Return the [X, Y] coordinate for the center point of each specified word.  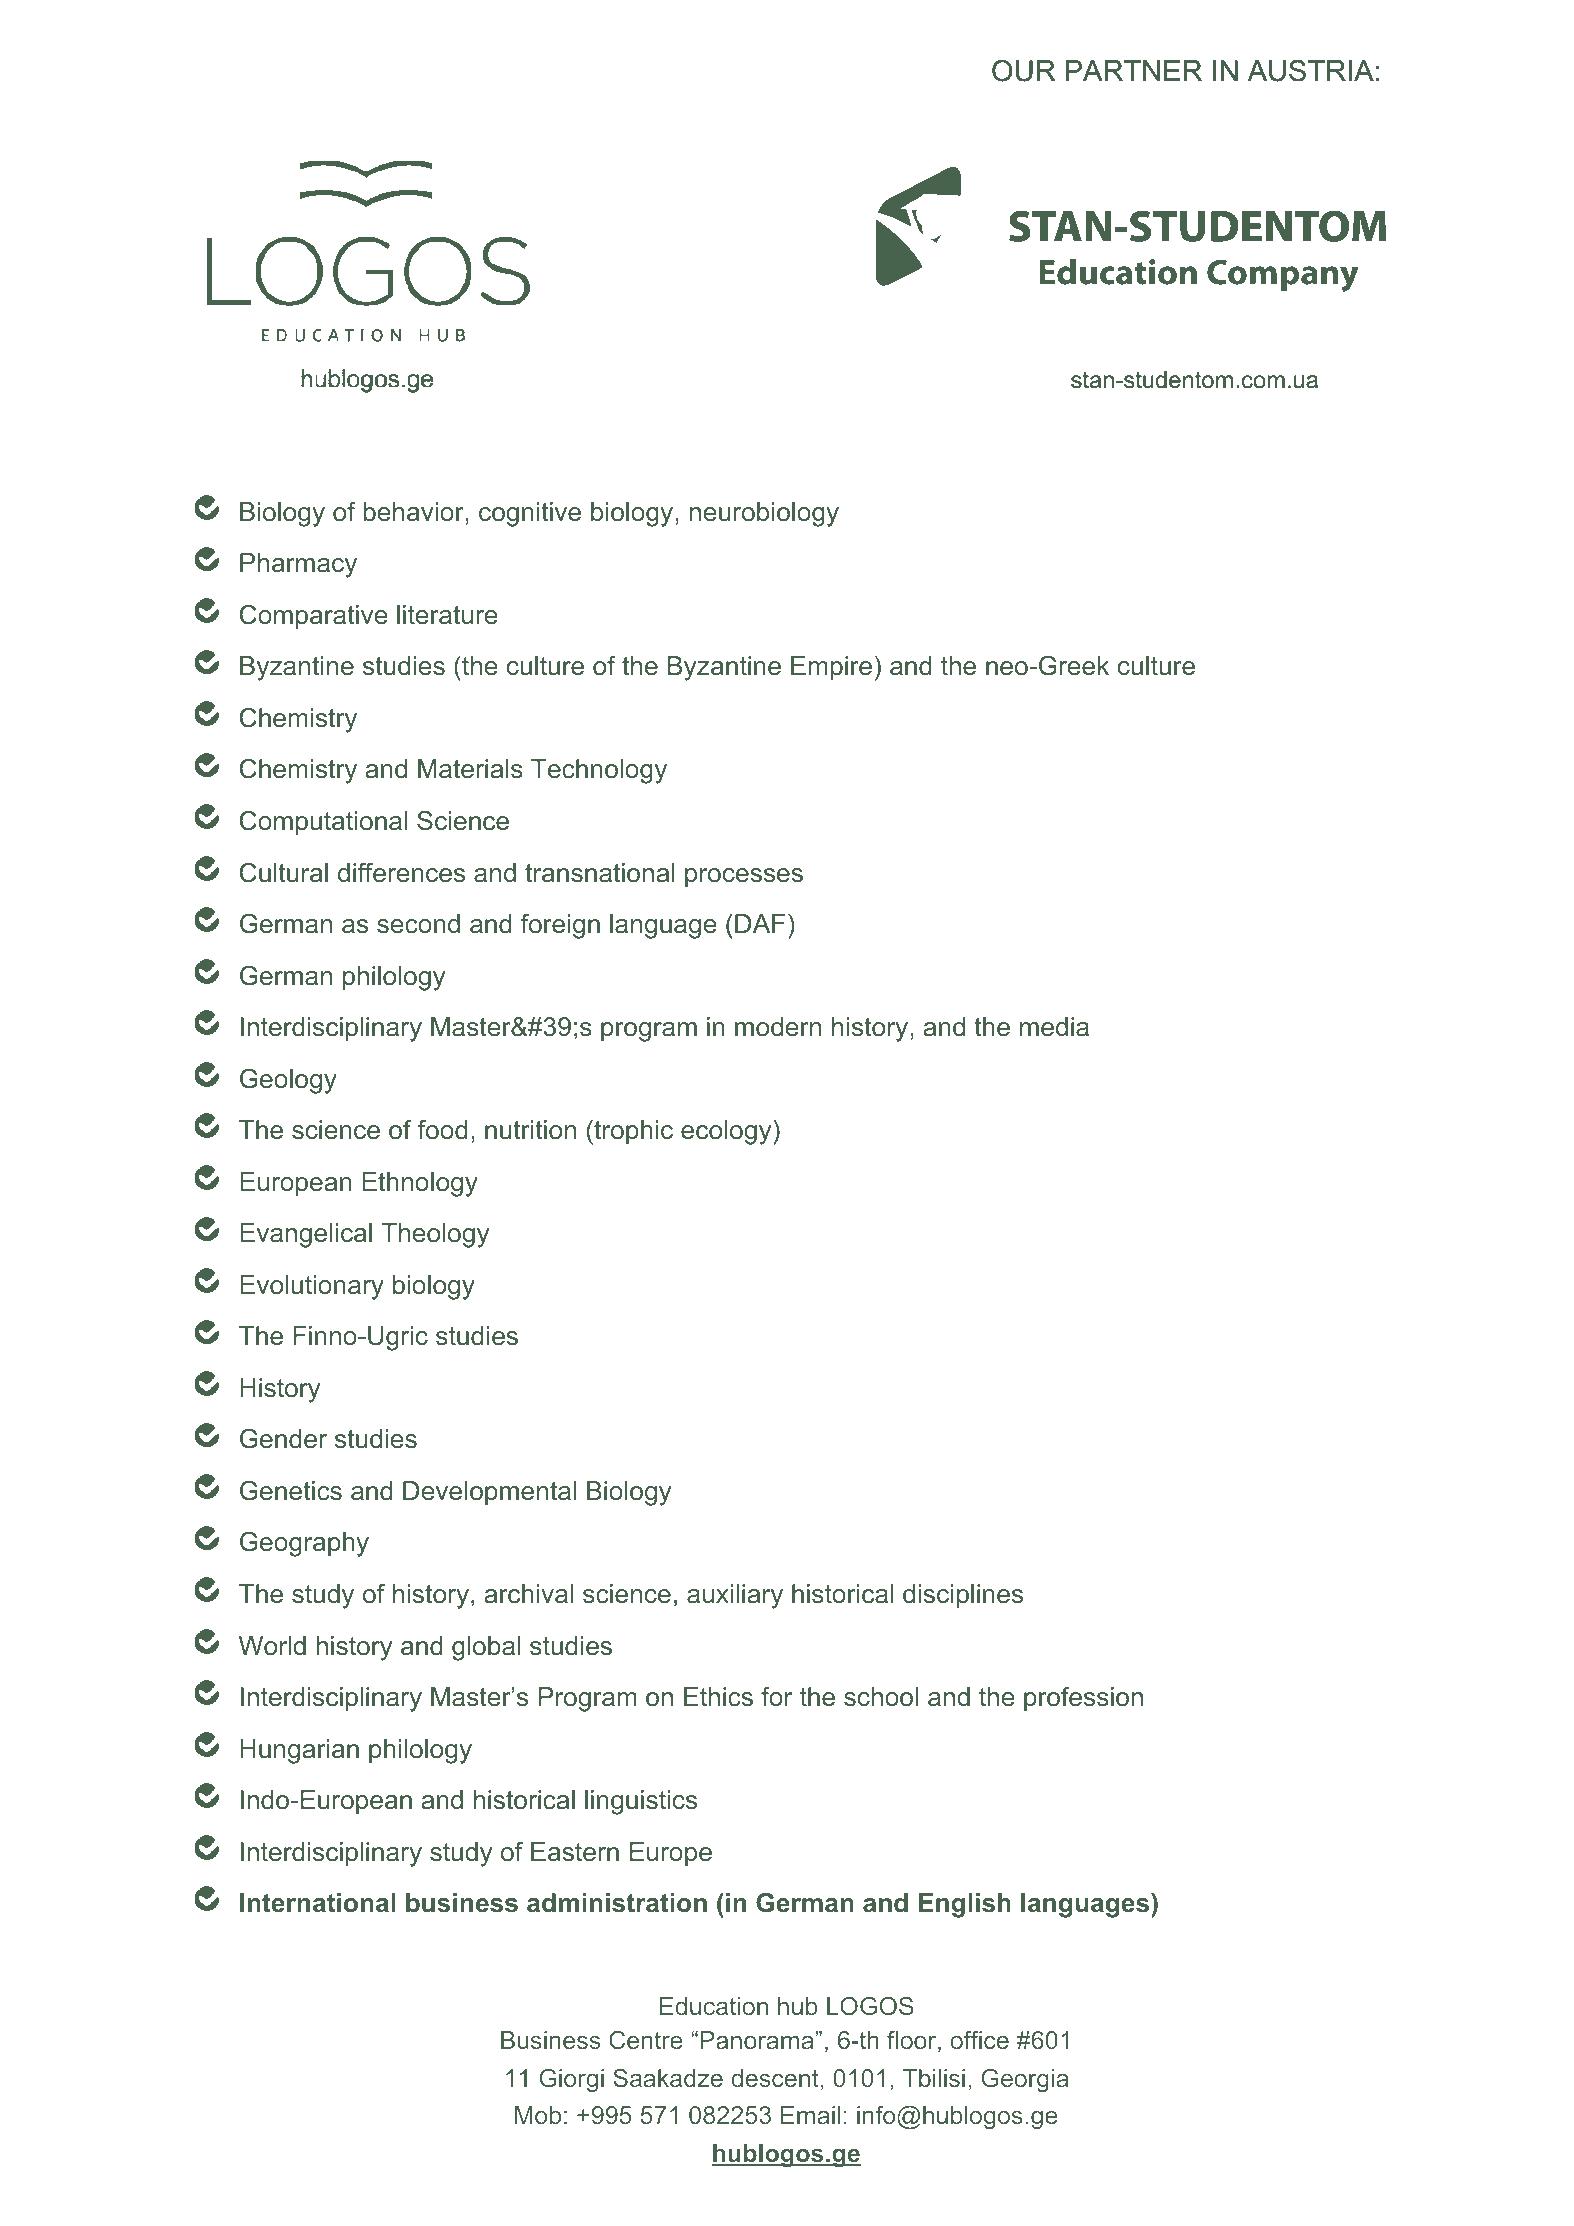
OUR [1023, 71]
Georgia [1025, 2080]
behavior [414, 512]
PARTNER [1134, 70]
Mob [538, 2115]
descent [775, 2078]
